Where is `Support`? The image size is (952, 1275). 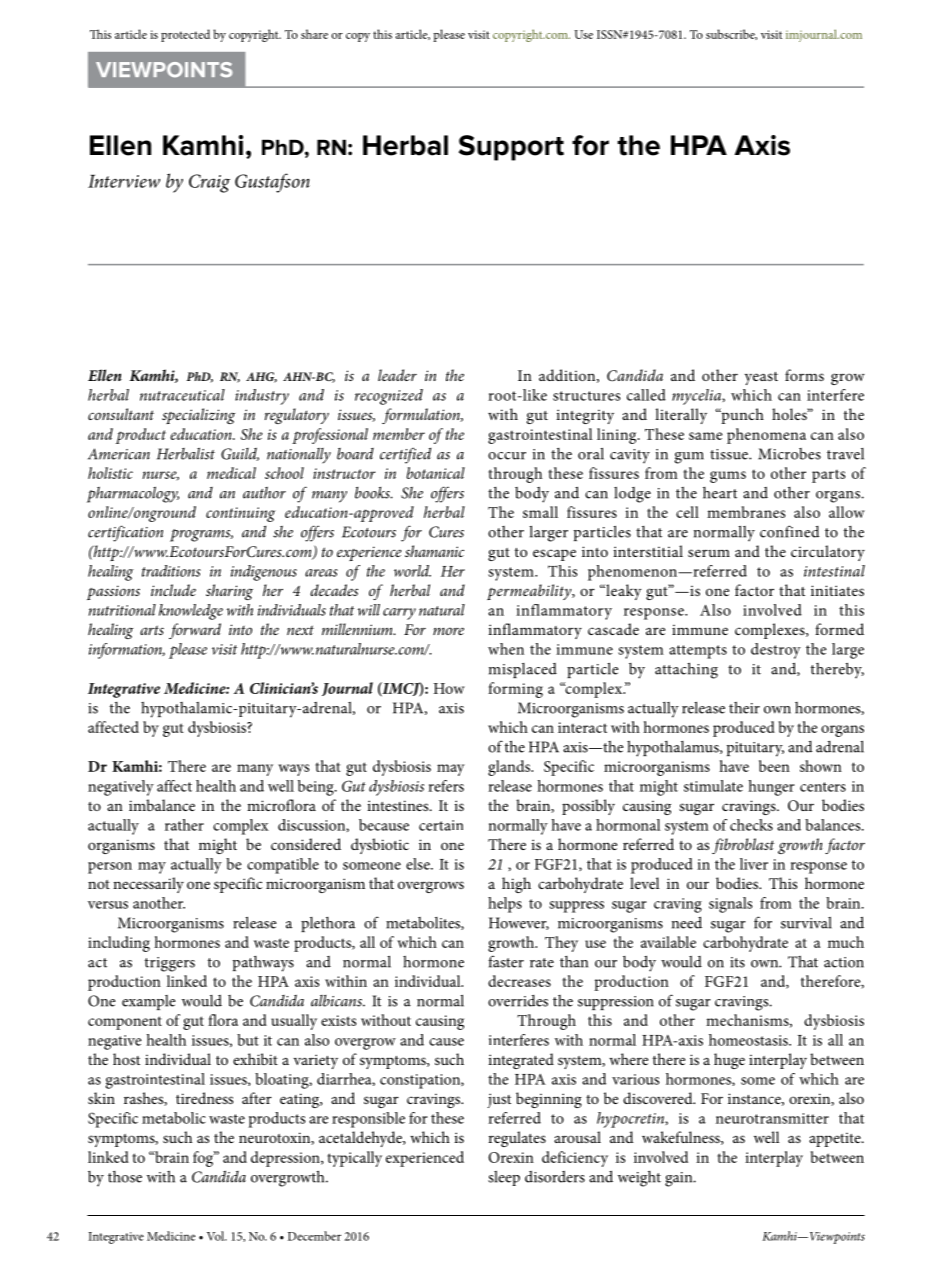 Support is located at coordinates (511, 148).
